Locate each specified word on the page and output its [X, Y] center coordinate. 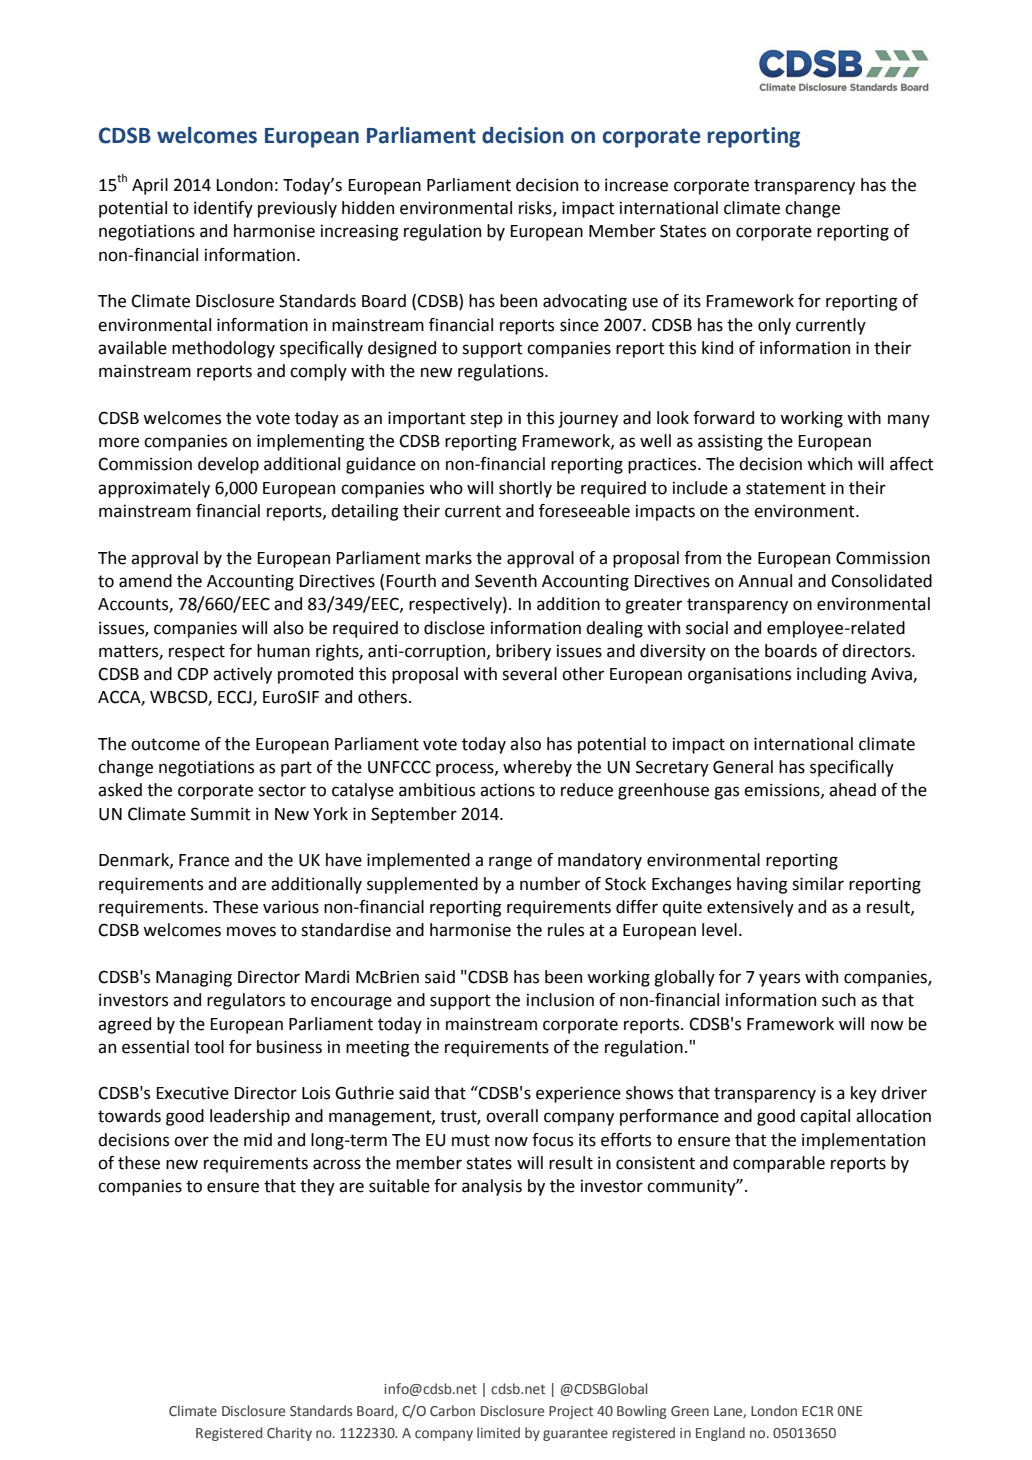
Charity [289, 1434]
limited [498, 1432]
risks [536, 209]
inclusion [560, 1000]
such [839, 1000]
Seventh [506, 581]
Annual [765, 581]
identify [223, 209]
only [774, 326]
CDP [192, 674]
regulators [246, 1001]
